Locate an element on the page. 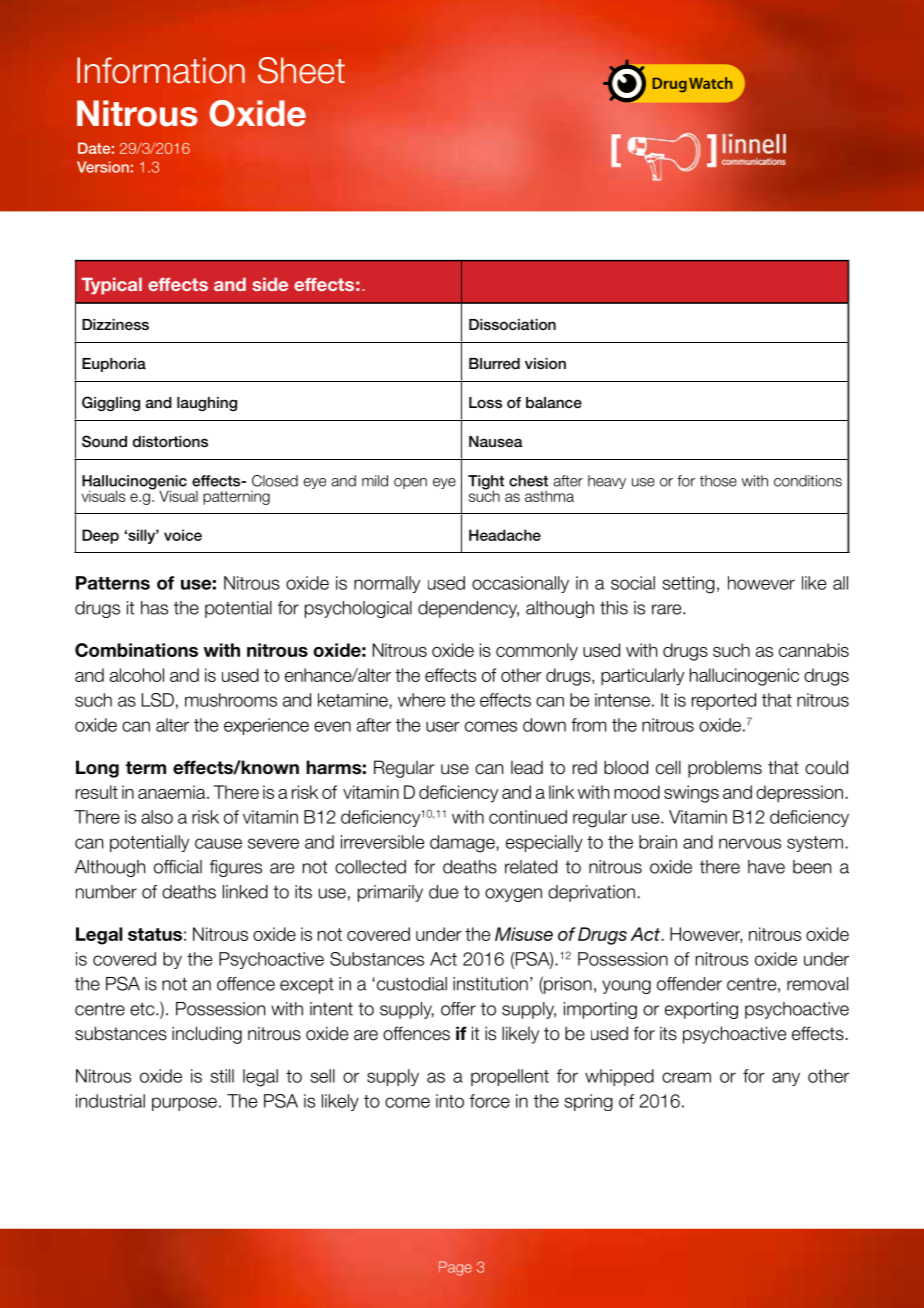 This page has width=924, height=1308. Loss is located at coordinates (485, 403).
